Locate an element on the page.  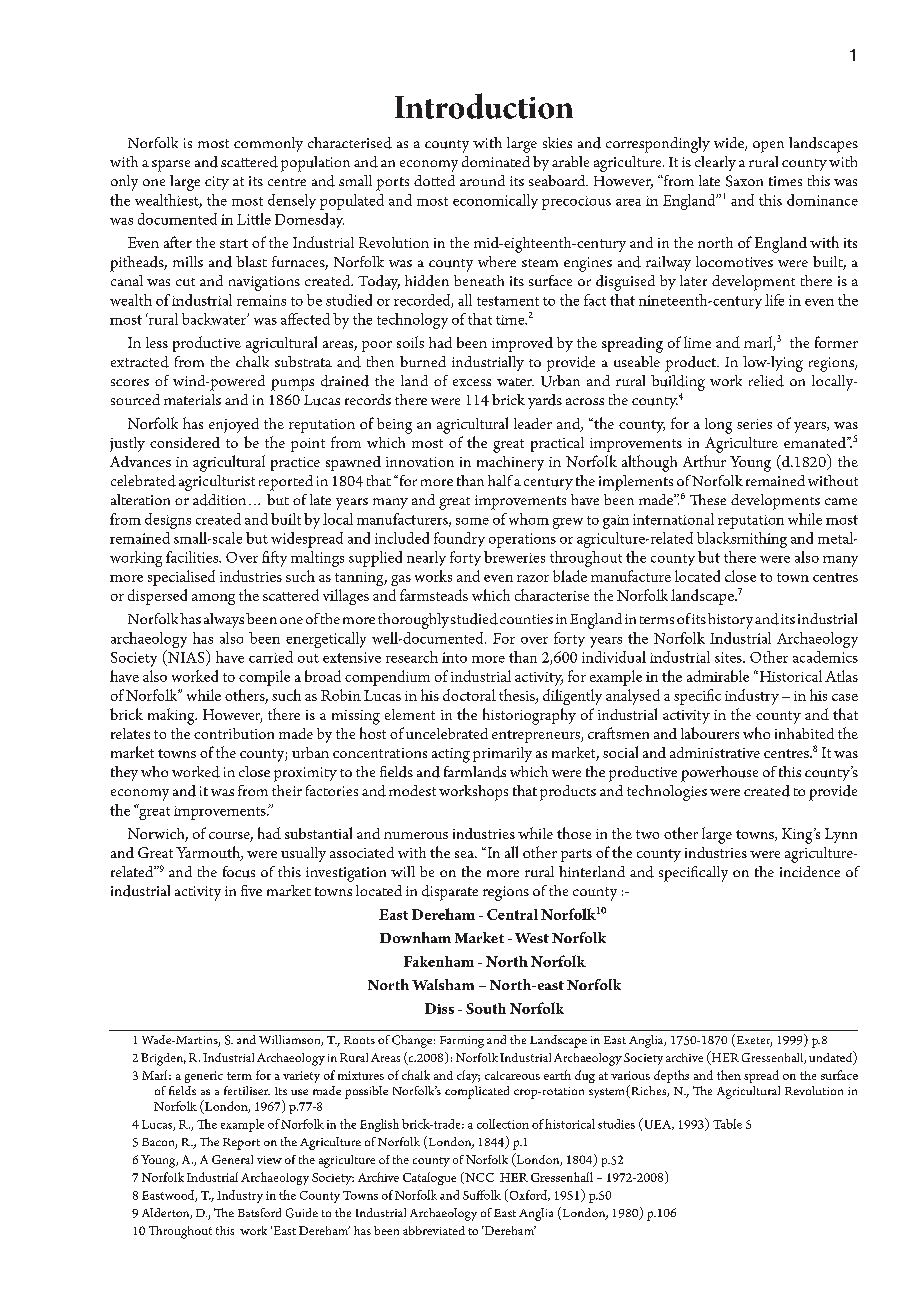
open is located at coordinates (768, 147).
